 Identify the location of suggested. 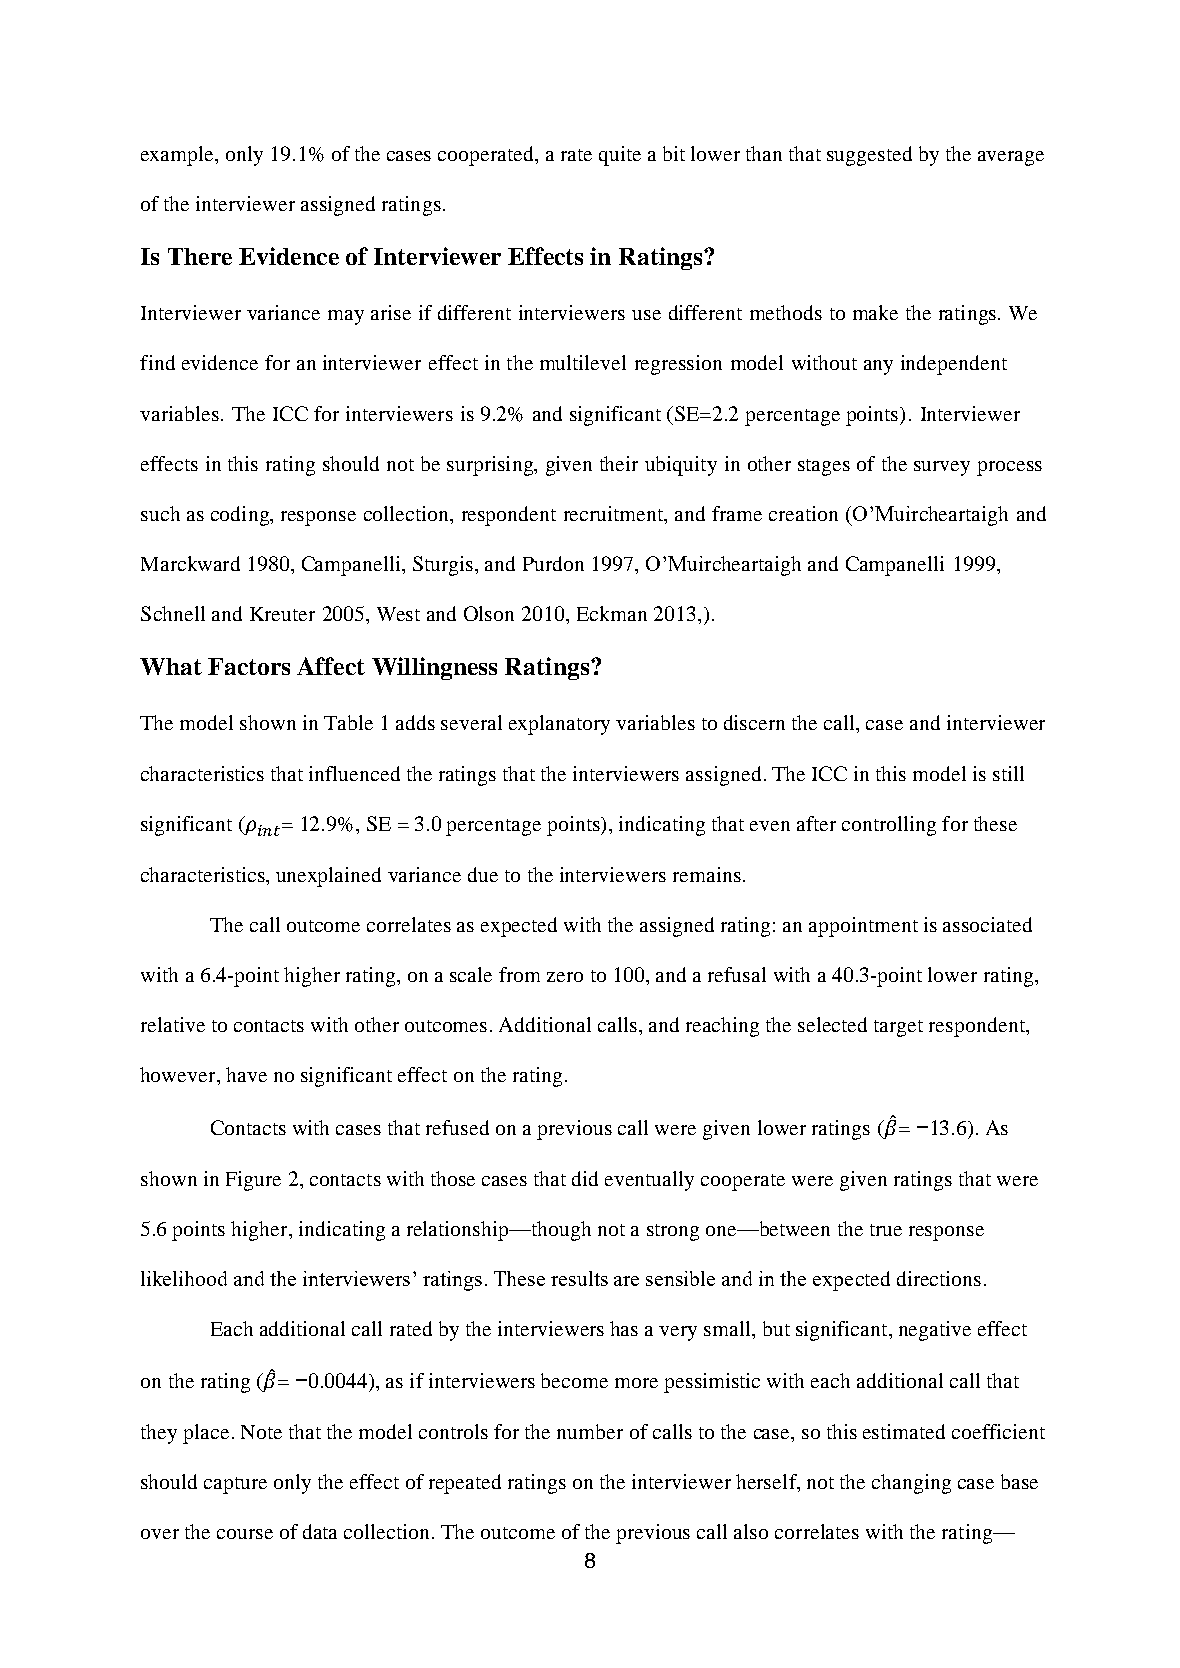
(869, 156).
